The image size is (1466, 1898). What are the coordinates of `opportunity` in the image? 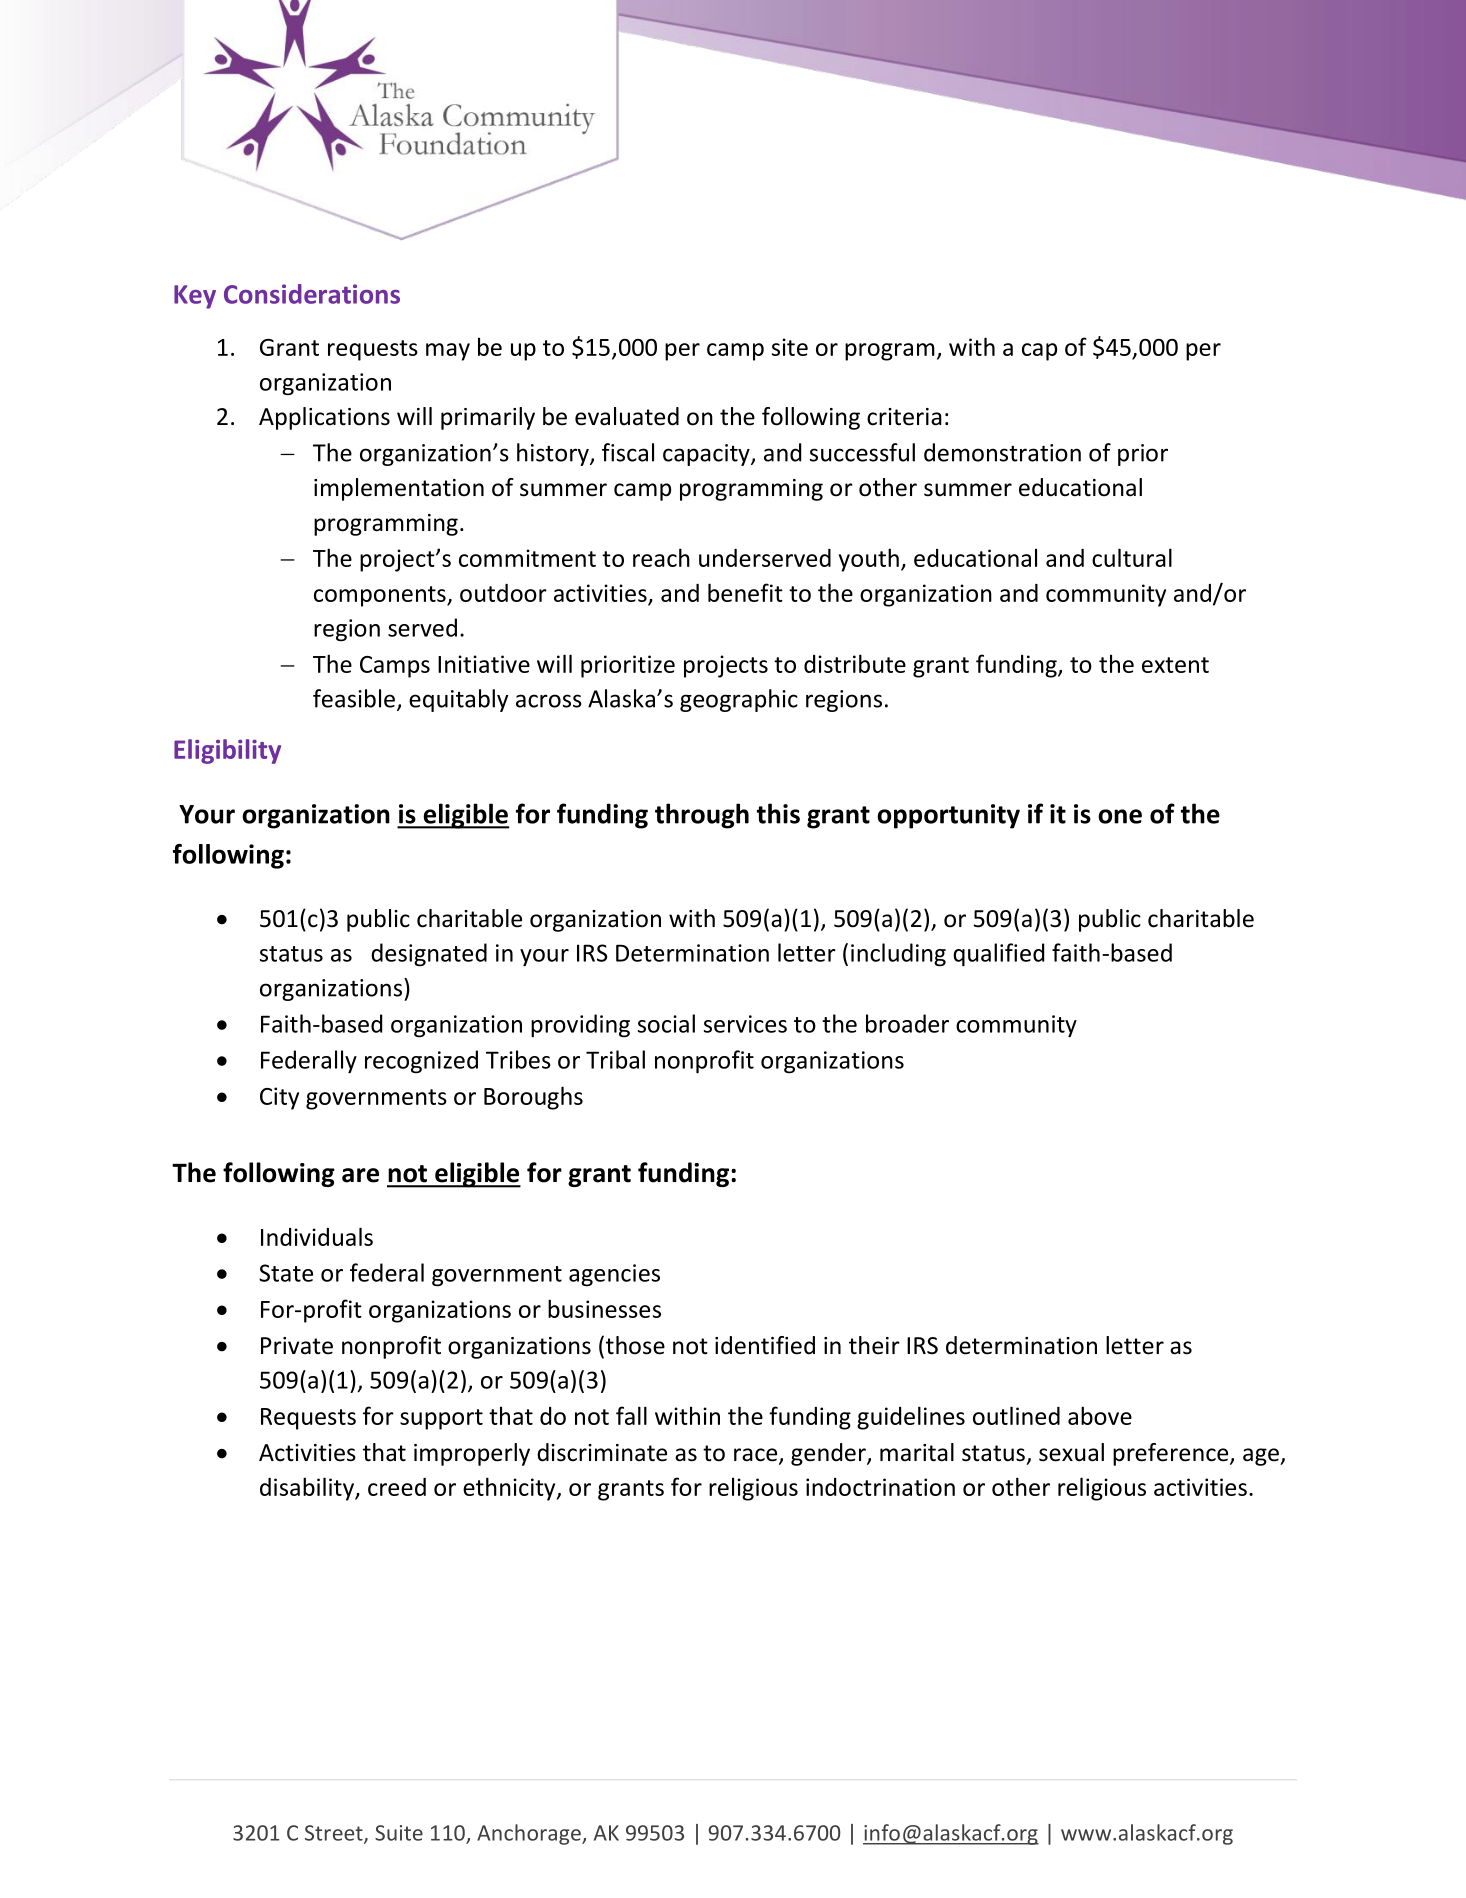 It's located at (948, 816).
